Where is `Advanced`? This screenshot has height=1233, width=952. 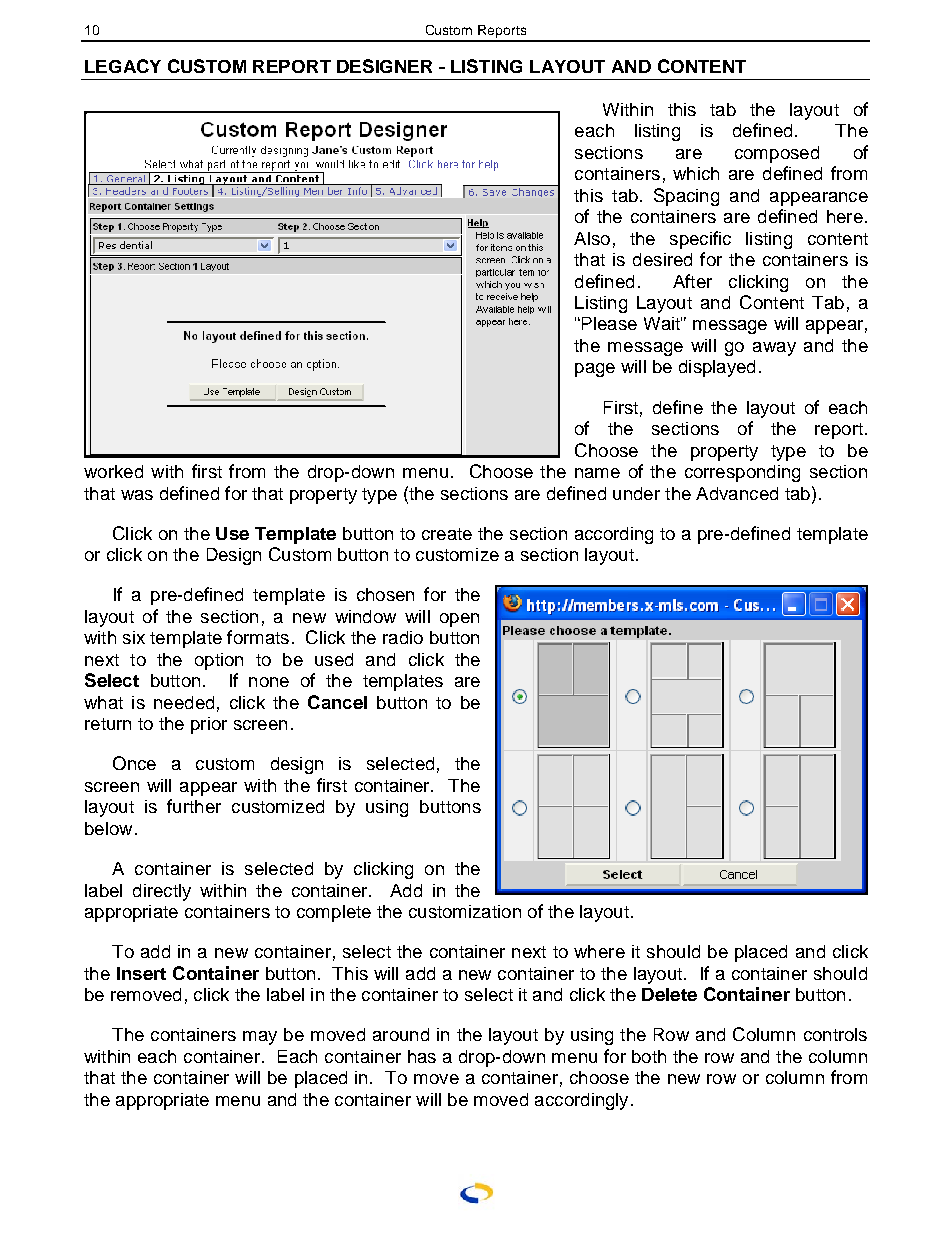 Advanced is located at coordinates (737, 493).
